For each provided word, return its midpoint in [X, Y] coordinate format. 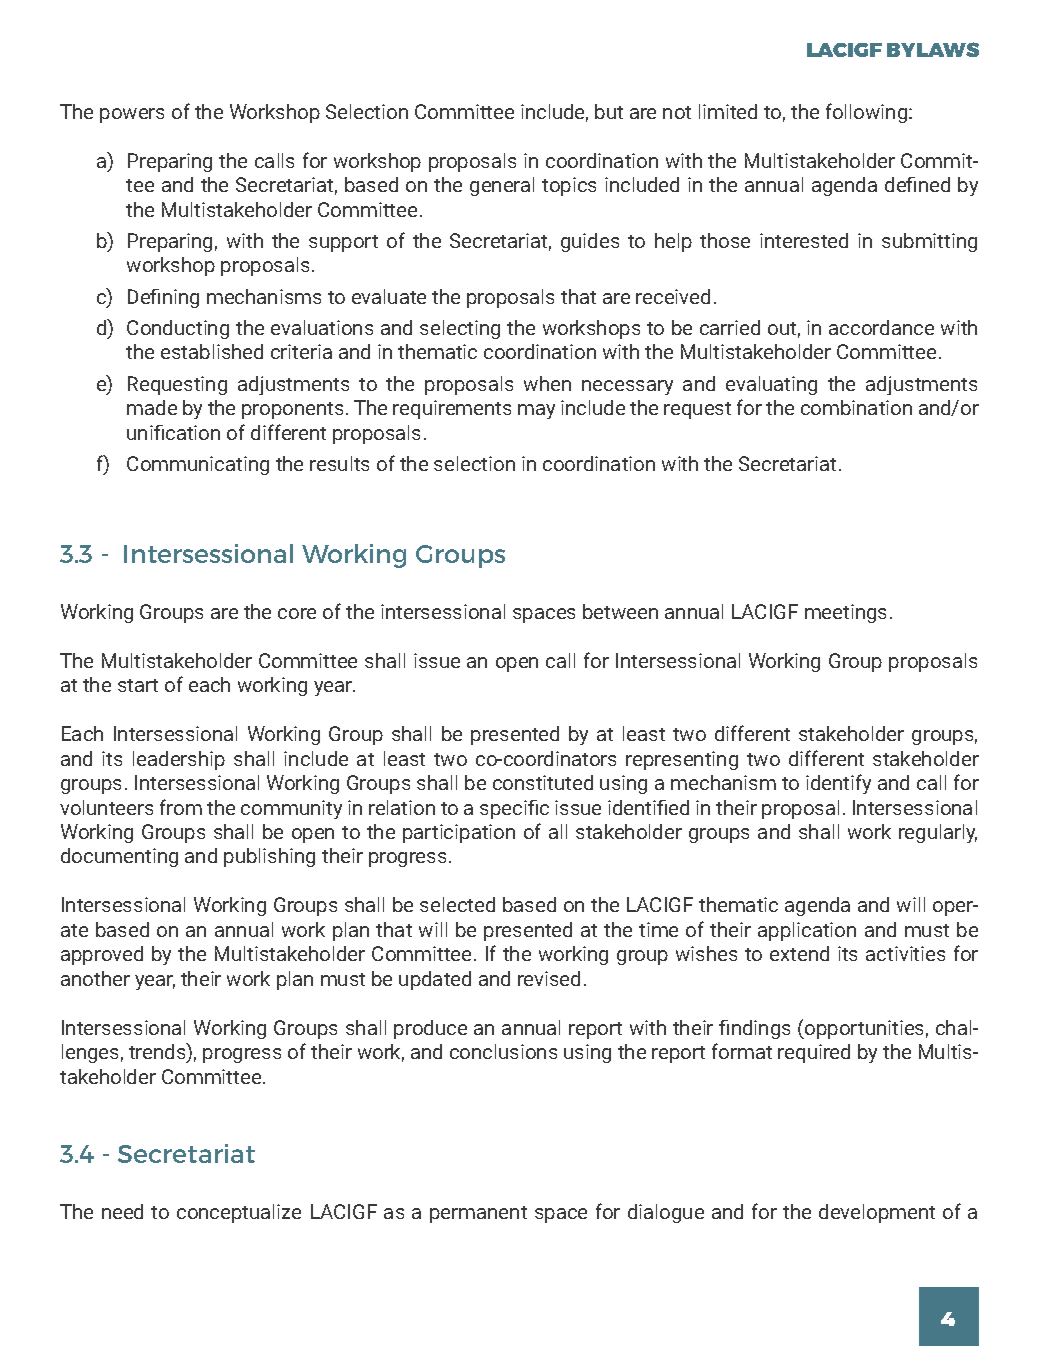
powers [132, 115]
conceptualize [239, 1213]
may [536, 411]
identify [838, 784]
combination [856, 407]
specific [514, 809]
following [868, 113]
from [181, 807]
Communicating [198, 465]
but [609, 111]
